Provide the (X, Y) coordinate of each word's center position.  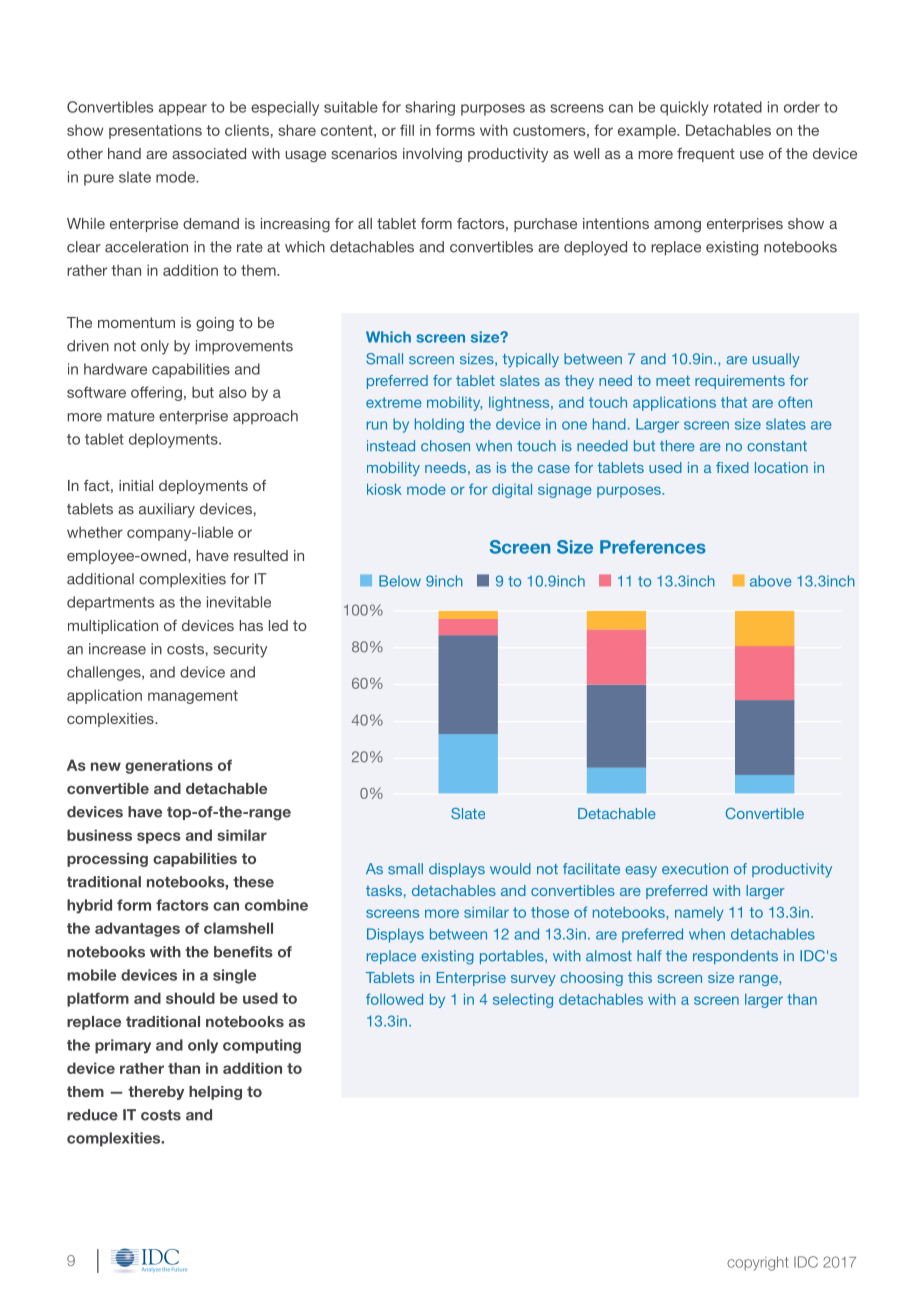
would (510, 869)
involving (432, 155)
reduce (92, 1115)
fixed (732, 467)
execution (695, 869)
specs (159, 838)
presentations (155, 131)
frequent (706, 155)
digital (512, 491)
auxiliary (167, 510)
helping (215, 1093)
